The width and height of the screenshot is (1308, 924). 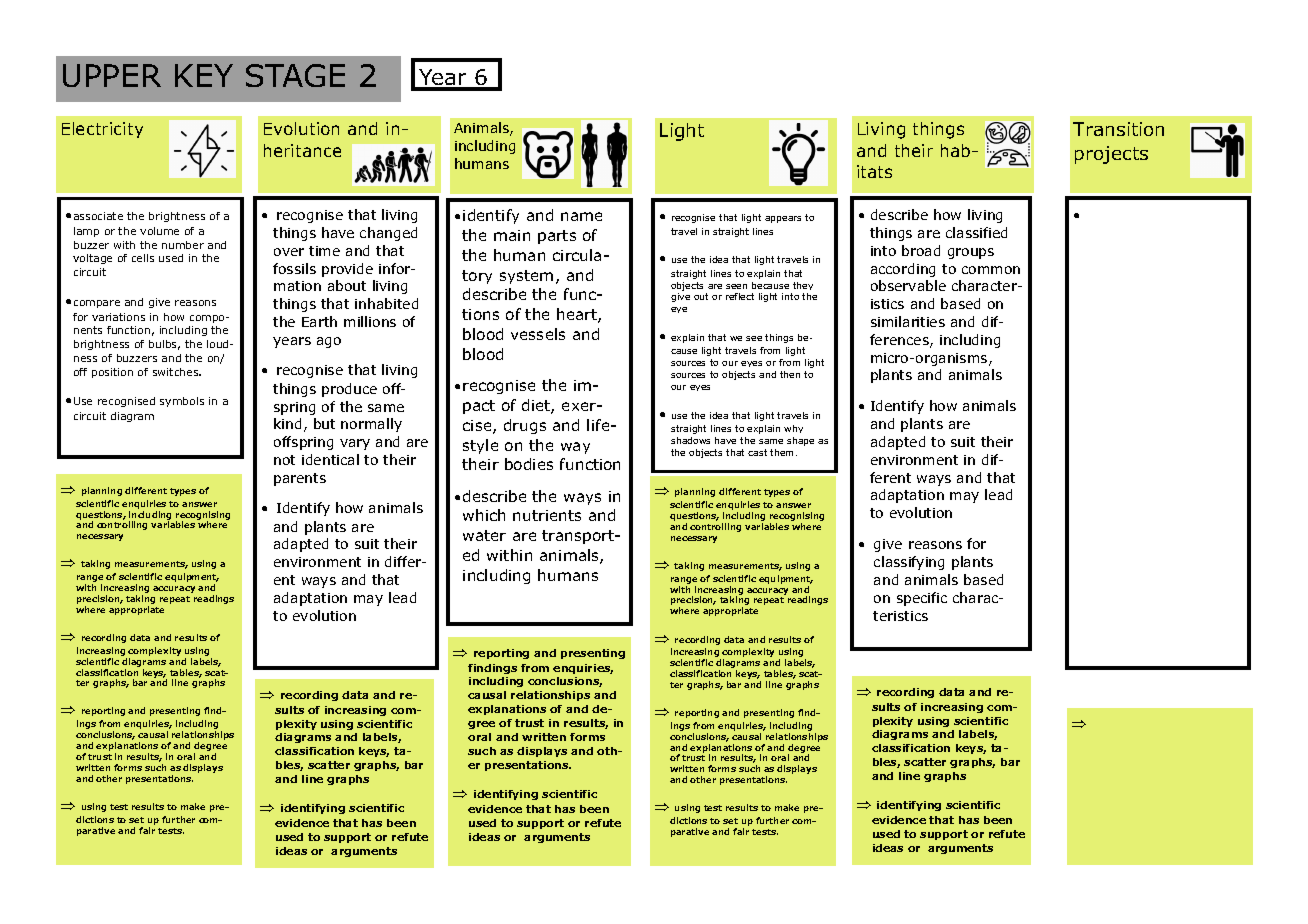 I want to click on water, so click(x=484, y=535).
